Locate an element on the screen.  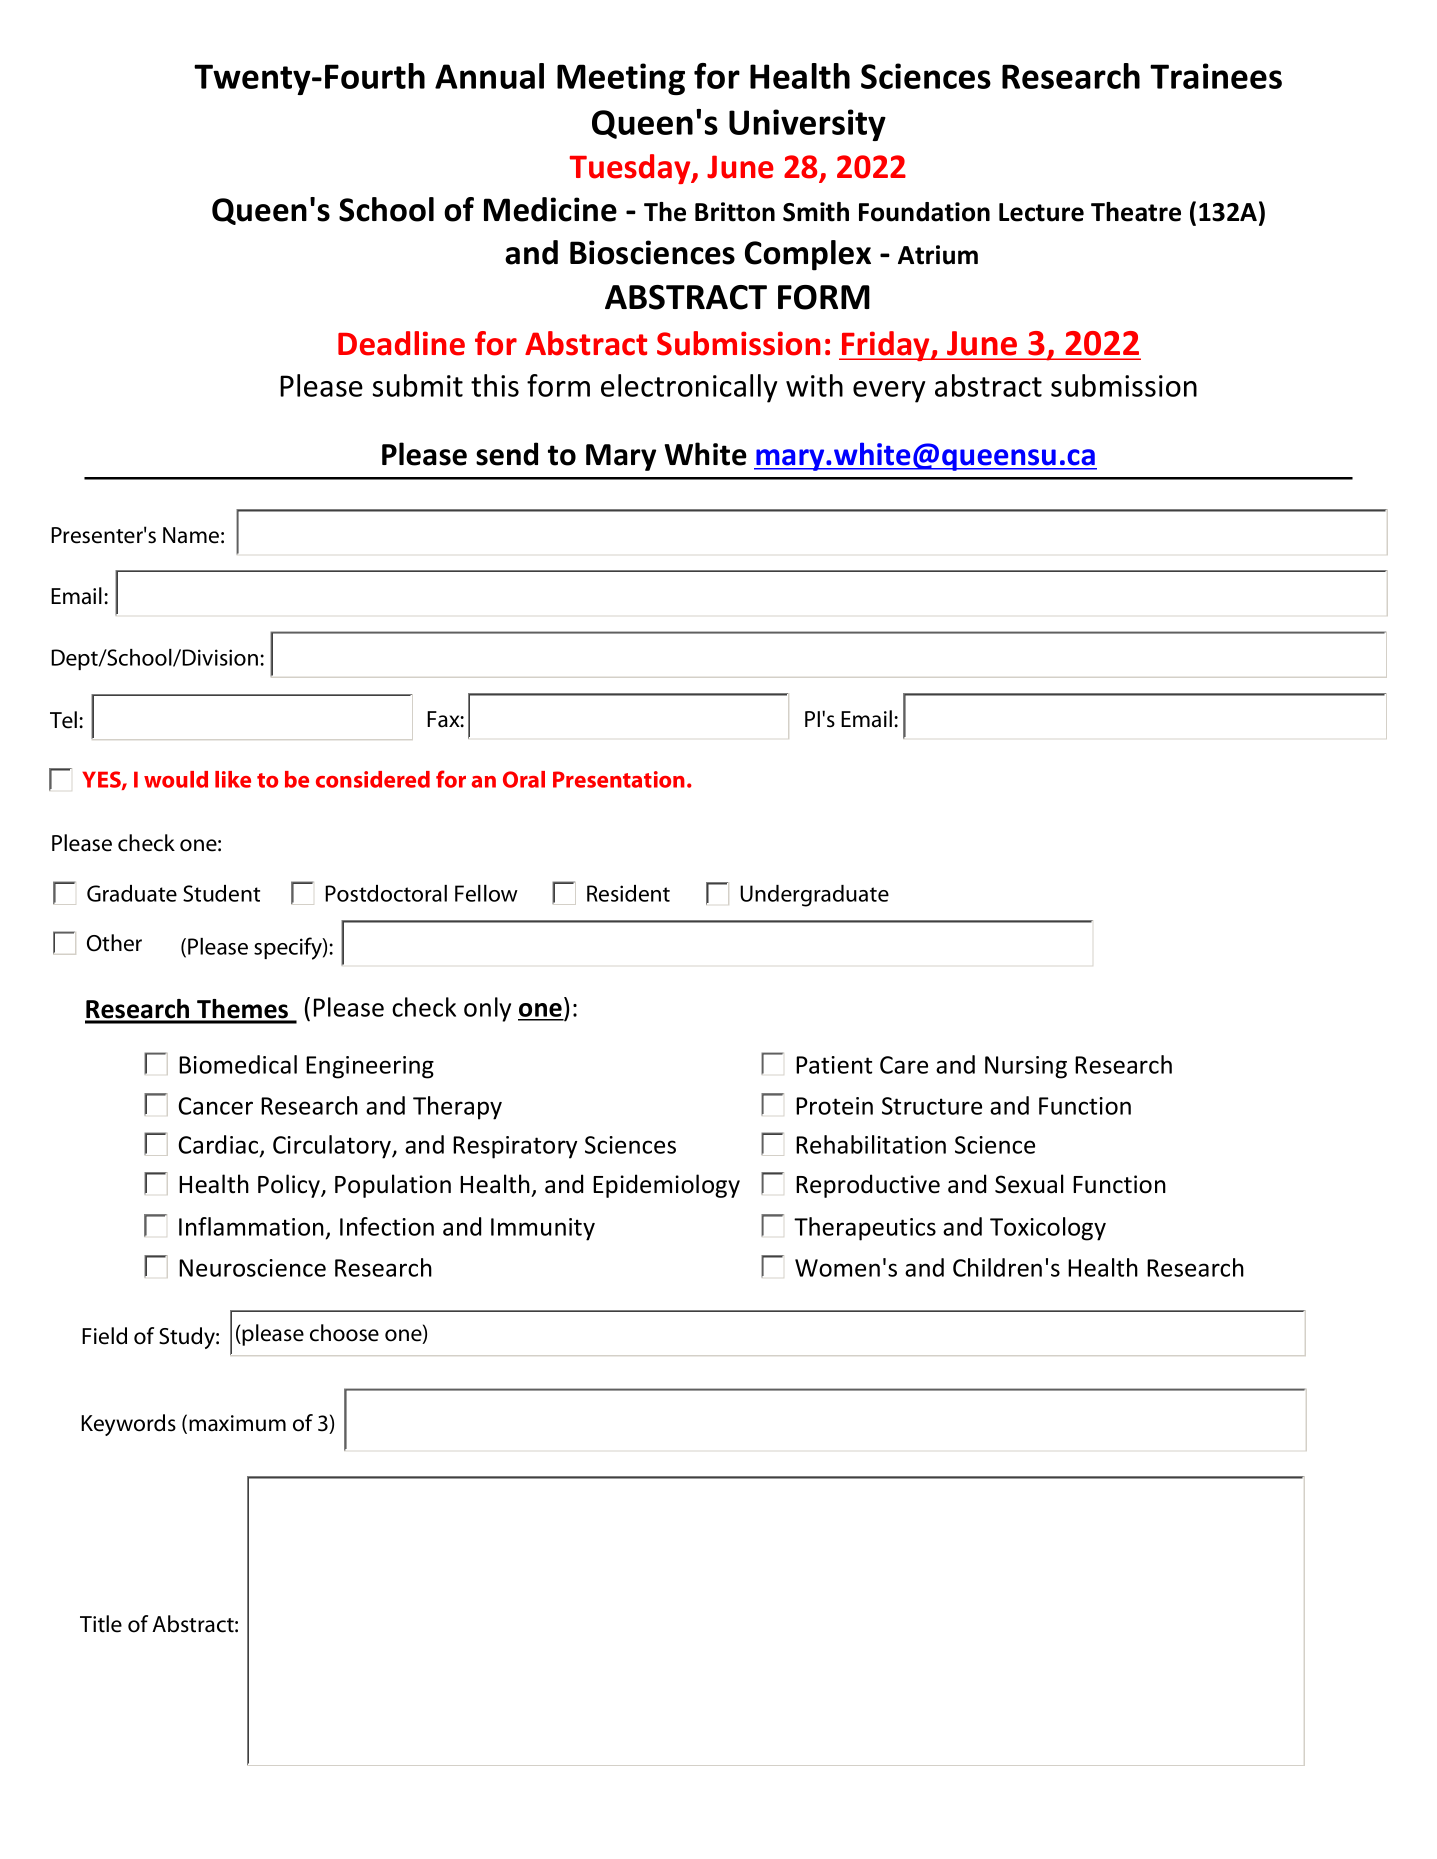
Student is located at coordinates (221, 893).
